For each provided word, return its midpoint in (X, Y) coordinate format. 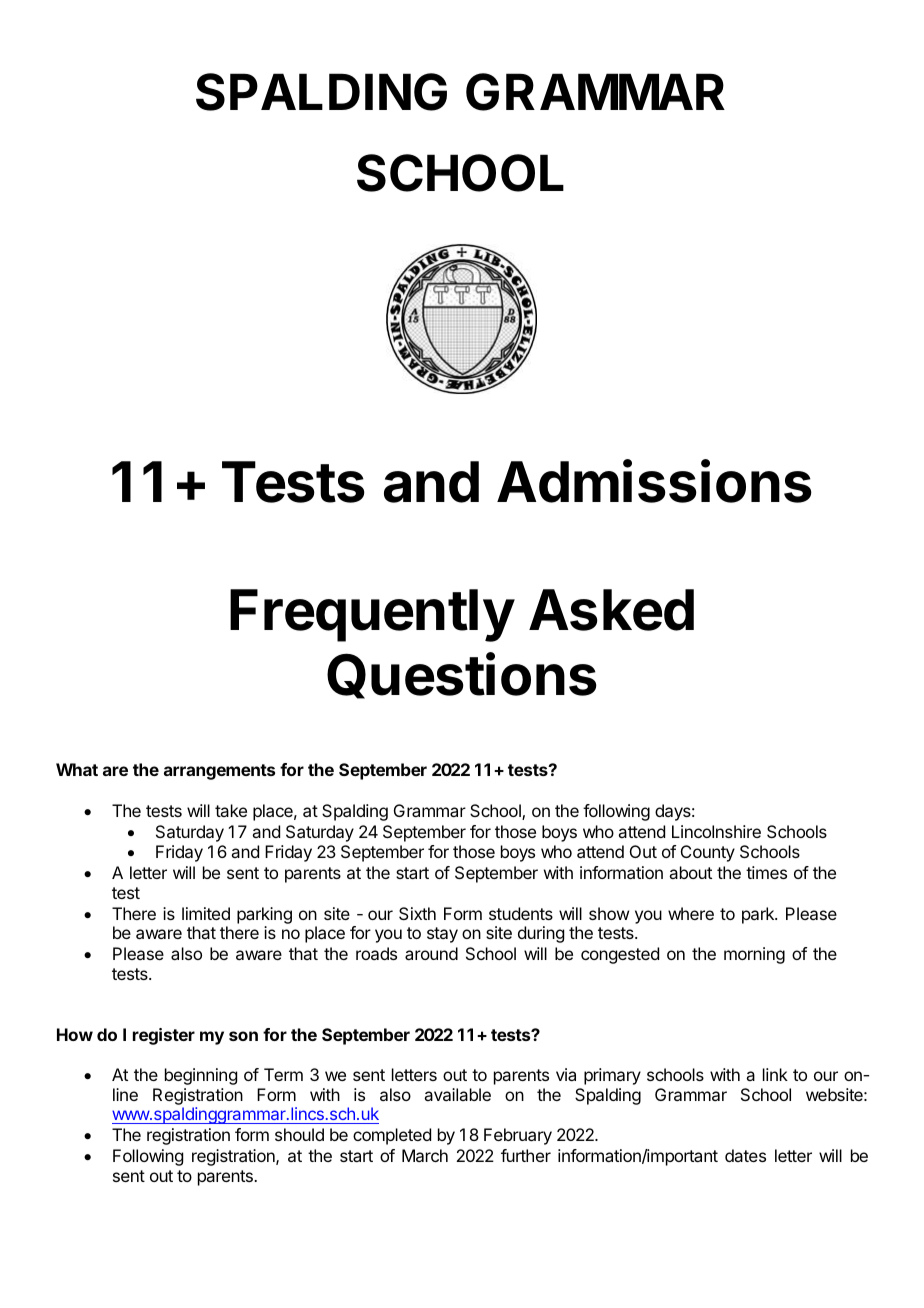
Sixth (417, 913)
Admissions (654, 481)
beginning (201, 1076)
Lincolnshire (716, 831)
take (231, 810)
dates (745, 1155)
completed (392, 1136)
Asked (611, 610)
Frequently (372, 615)
